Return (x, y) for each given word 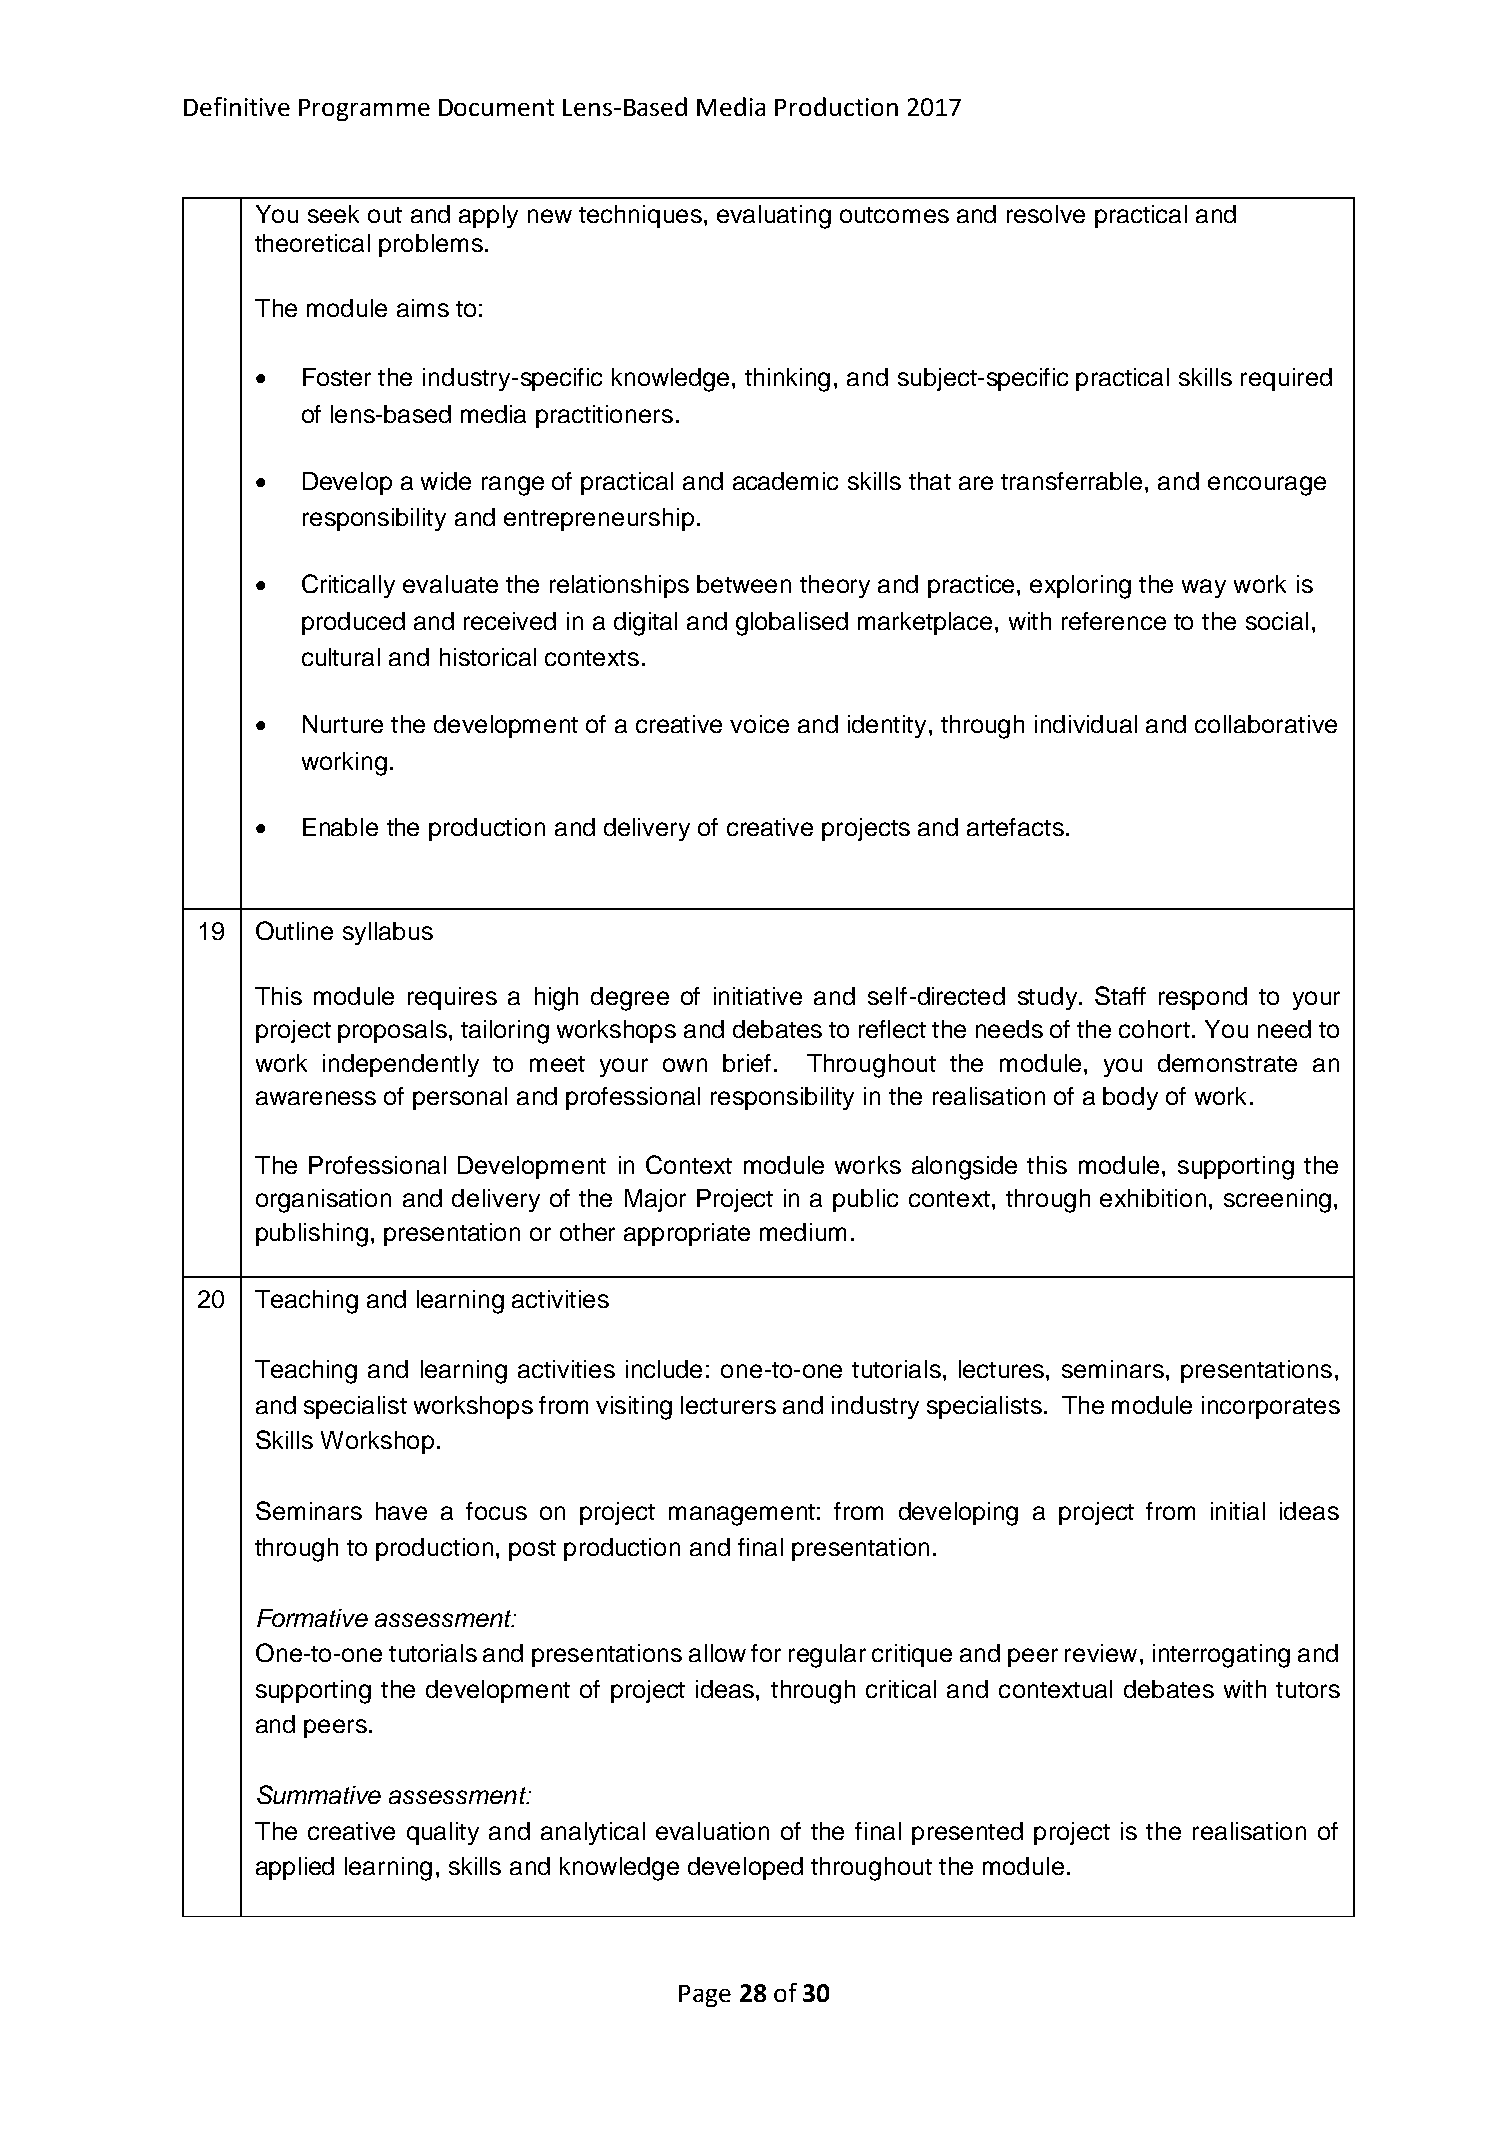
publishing (312, 1235)
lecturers (728, 1405)
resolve (1046, 214)
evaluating (774, 217)
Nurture (343, 724)
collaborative (1266, 724)
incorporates (1271, 1407)
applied (295, 1868)
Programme (364, 110)
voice (759, 724)
